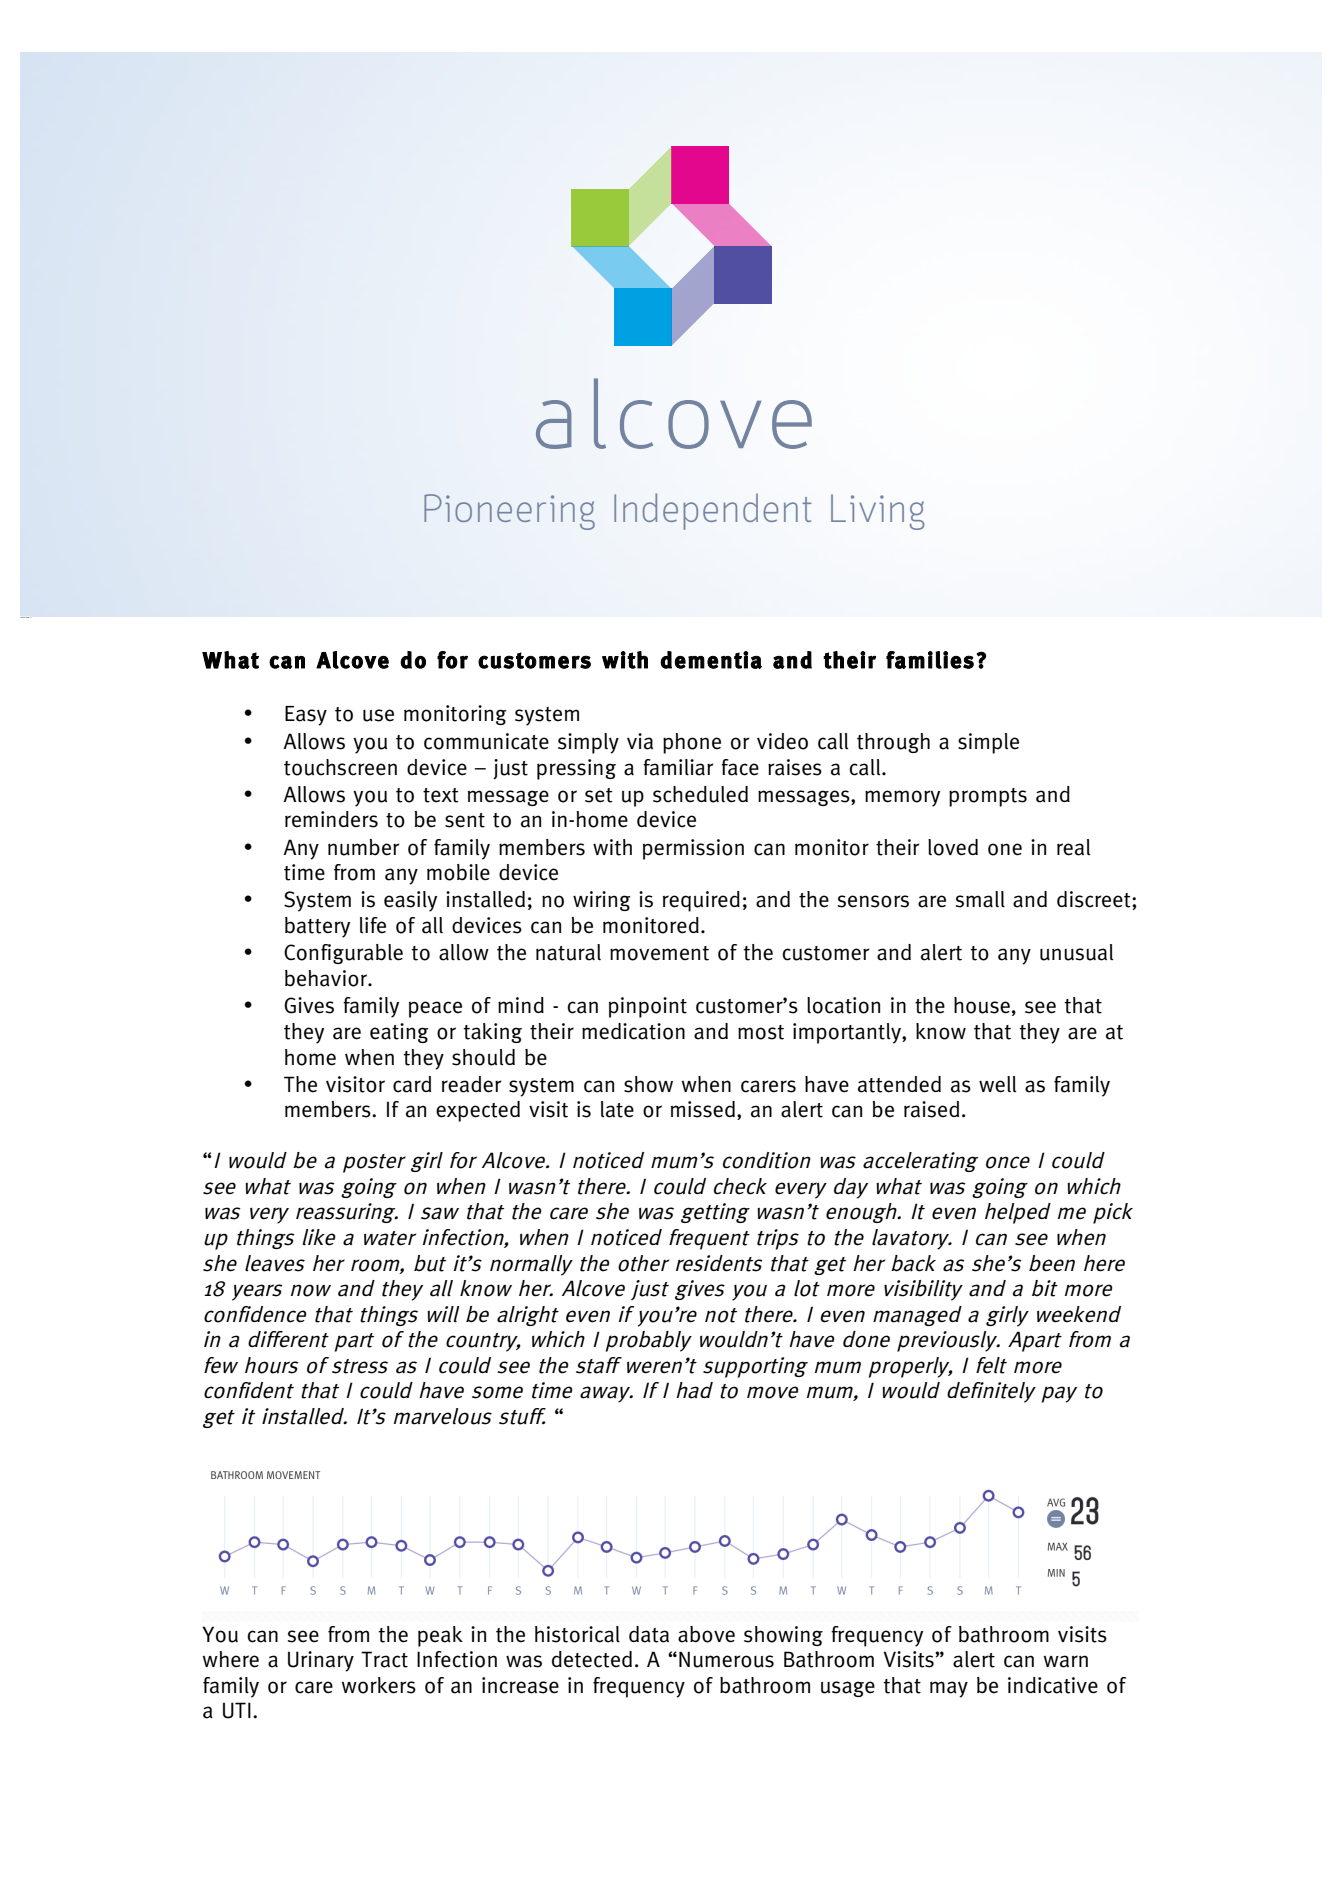 The width and height of the screenshot is (1342, 1898). Describe the element at coordinates (877, 512) in the screenshot. I see `Living` at that location.
